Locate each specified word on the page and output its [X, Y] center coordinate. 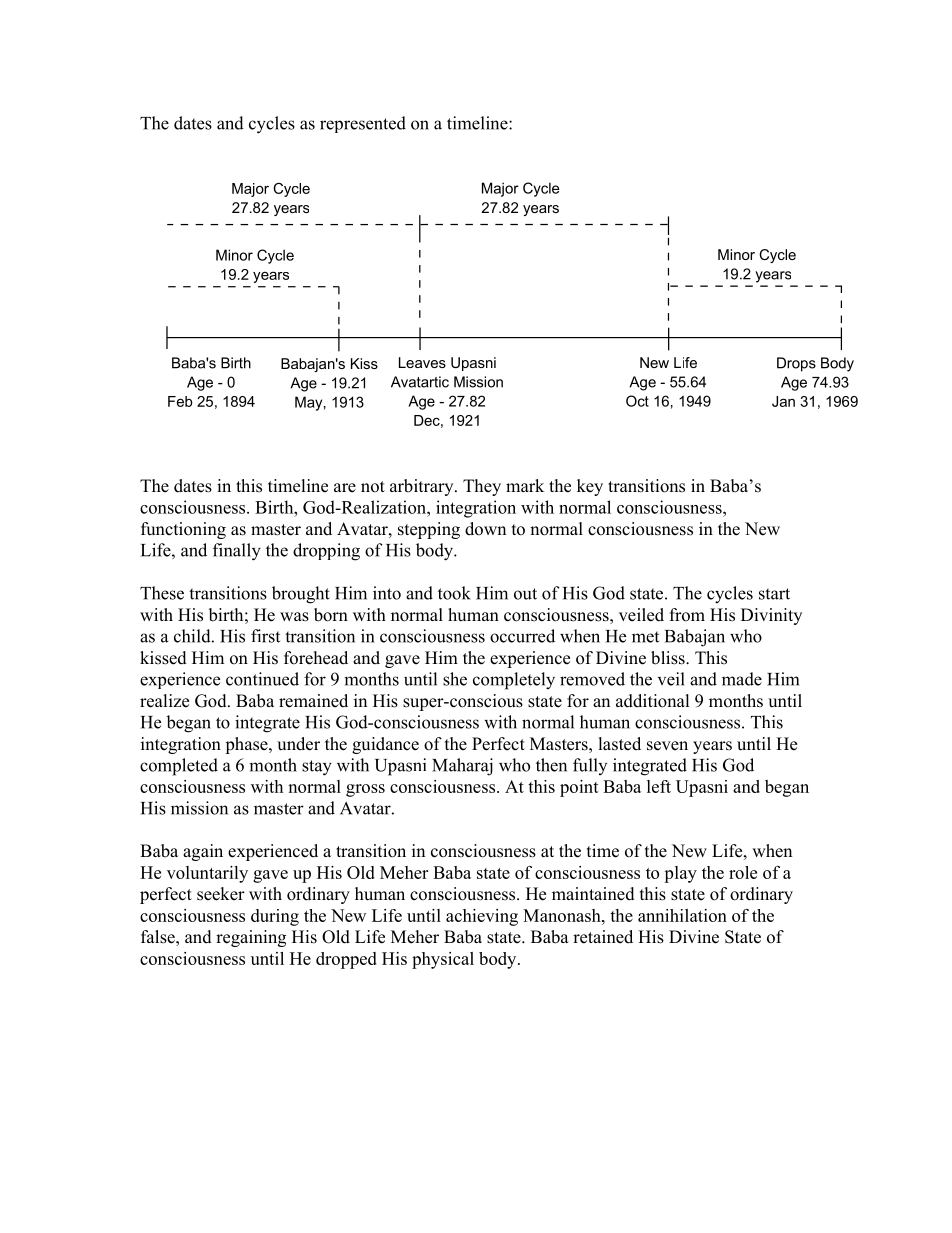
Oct [637, 401]
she [455, 679]
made [742, 679]
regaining [251, 938]
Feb [180, 401]
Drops [796, 364]
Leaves [422, 362]
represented [363, 124]
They [482, 487]
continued [262, 679]
